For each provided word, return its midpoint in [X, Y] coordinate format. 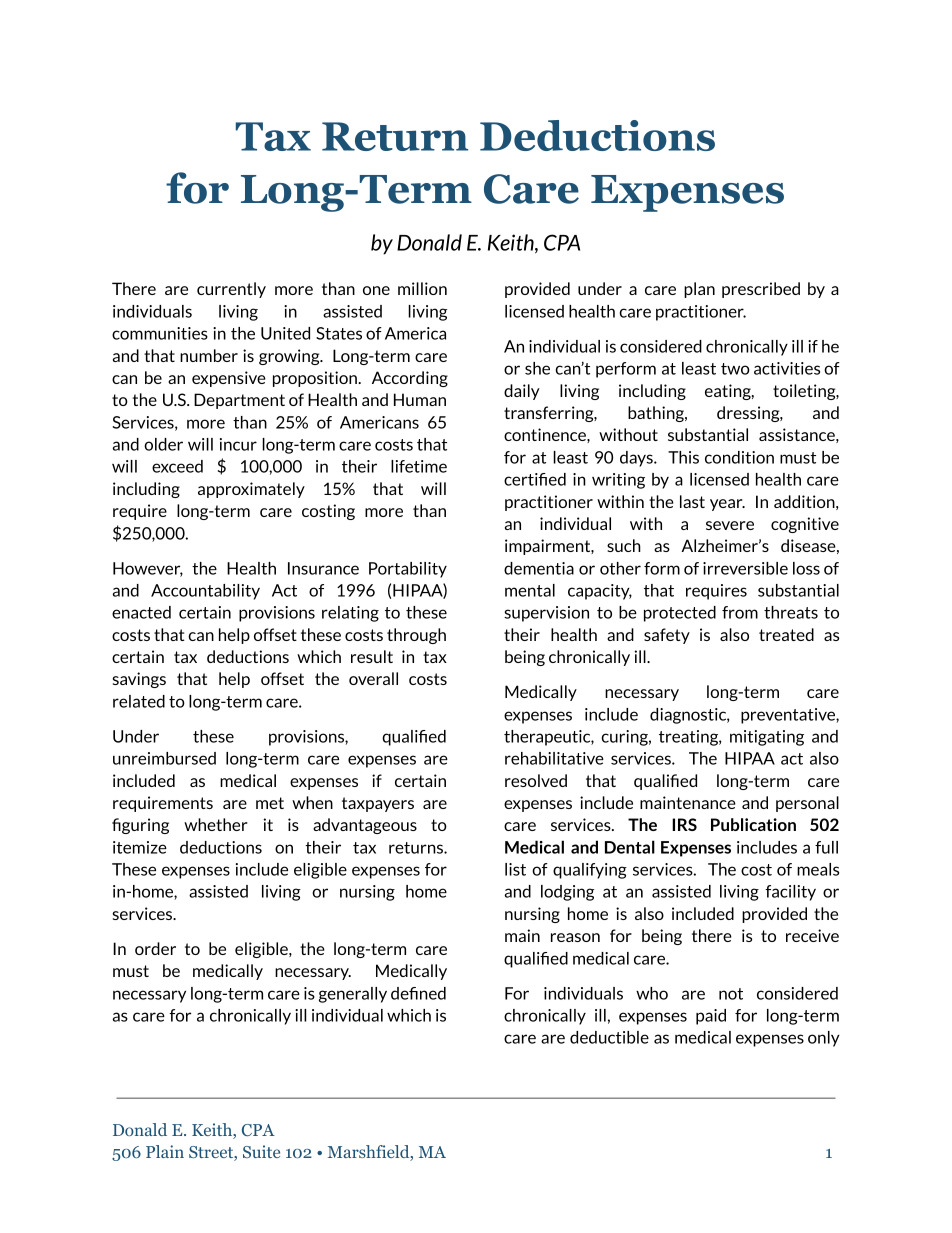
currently [231, 290]
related [139, 701]
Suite [261, 1151]
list [515, 869]
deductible [609, 1037]
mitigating [767, 738]
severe [730, 525]
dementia [539, 568]
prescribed [761, 290]
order [155, 948]
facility [790, 893]
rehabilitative [554, 758]
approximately [251, 490]
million [422, 288]
